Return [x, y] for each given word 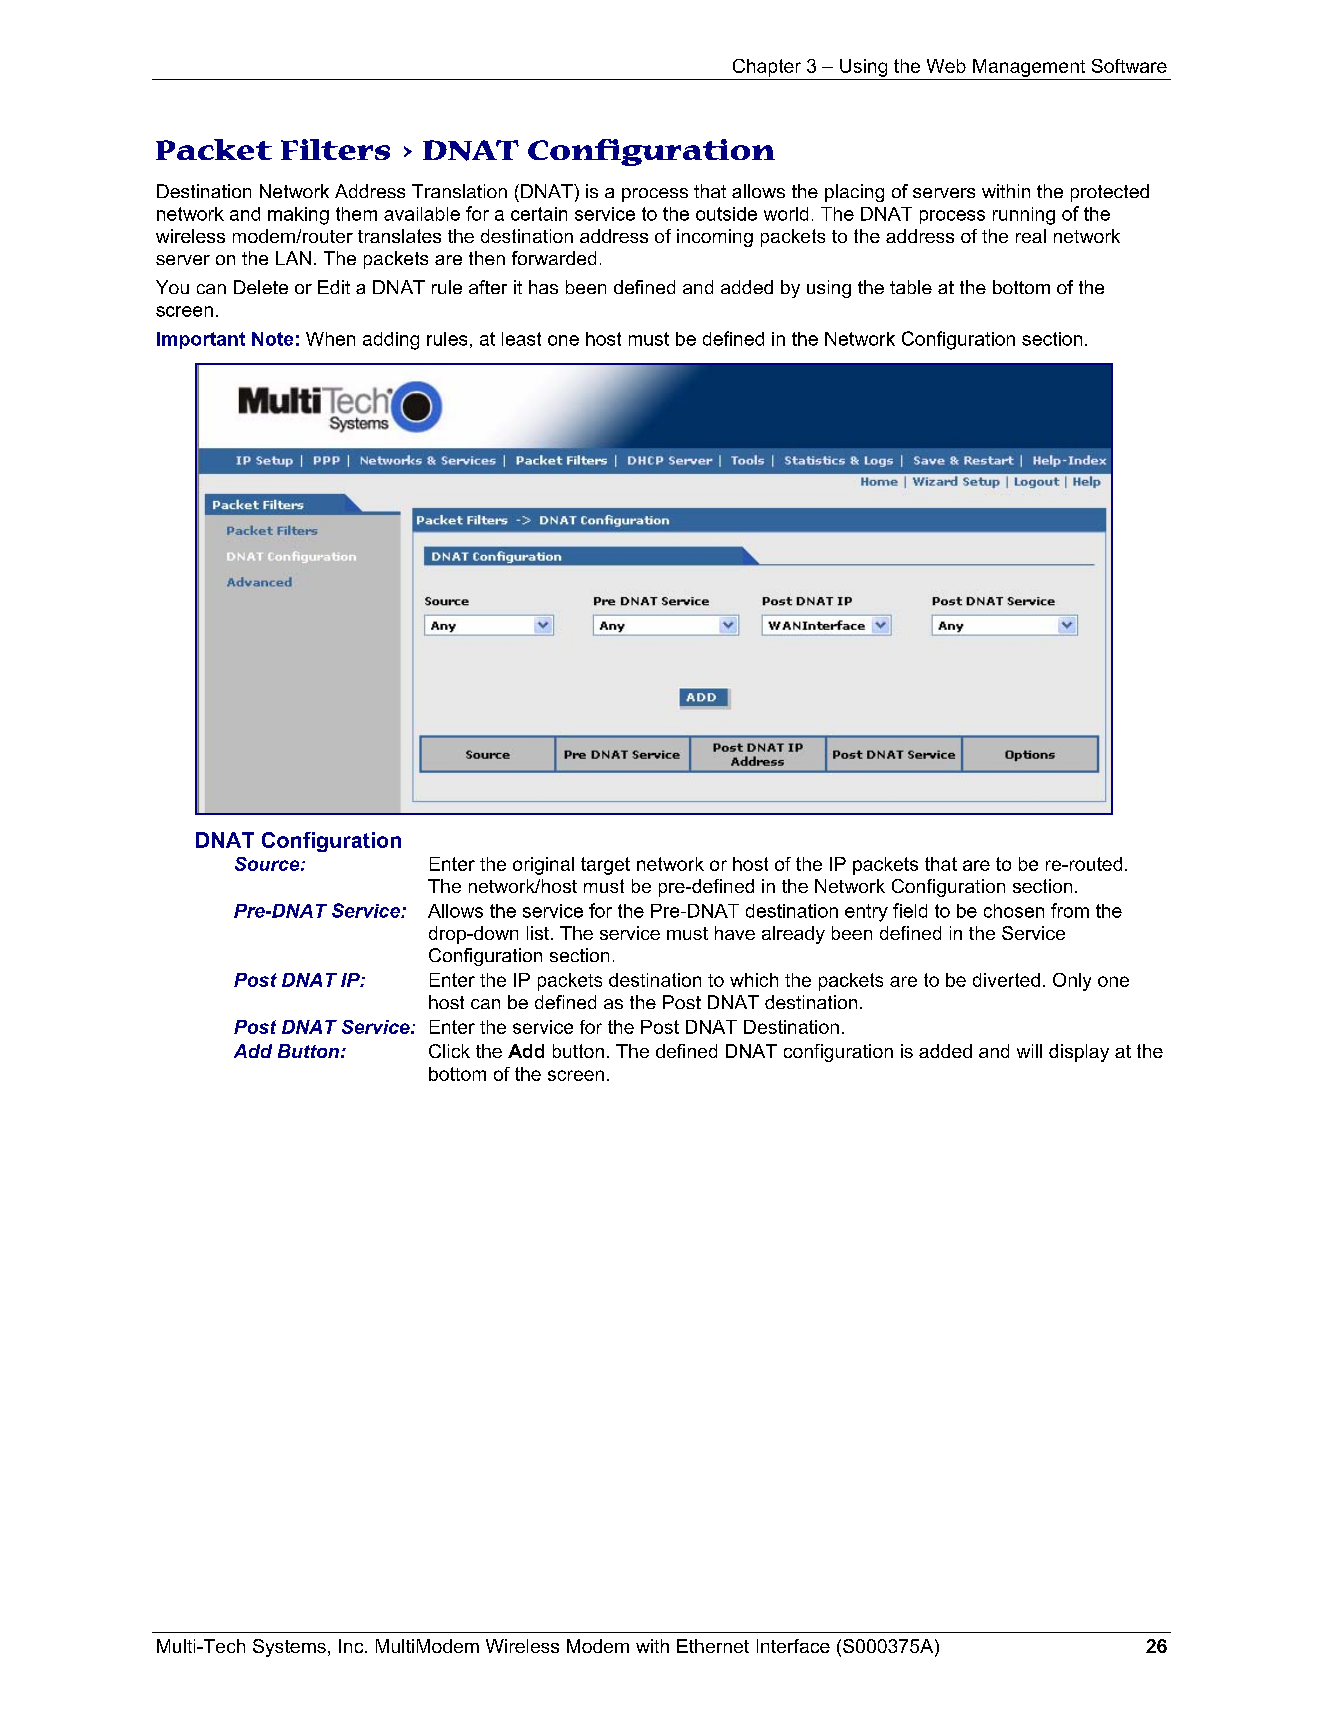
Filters [335, 149]
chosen [1014, 911]
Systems [289, 1648]
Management [1029, 68]
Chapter [767, 68]
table [911, 287]
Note [272, 339]
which [754, 980]
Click [449, 1051]
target [605, 866]
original [543, 866]
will [1029, 1051]
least [521, 339]
